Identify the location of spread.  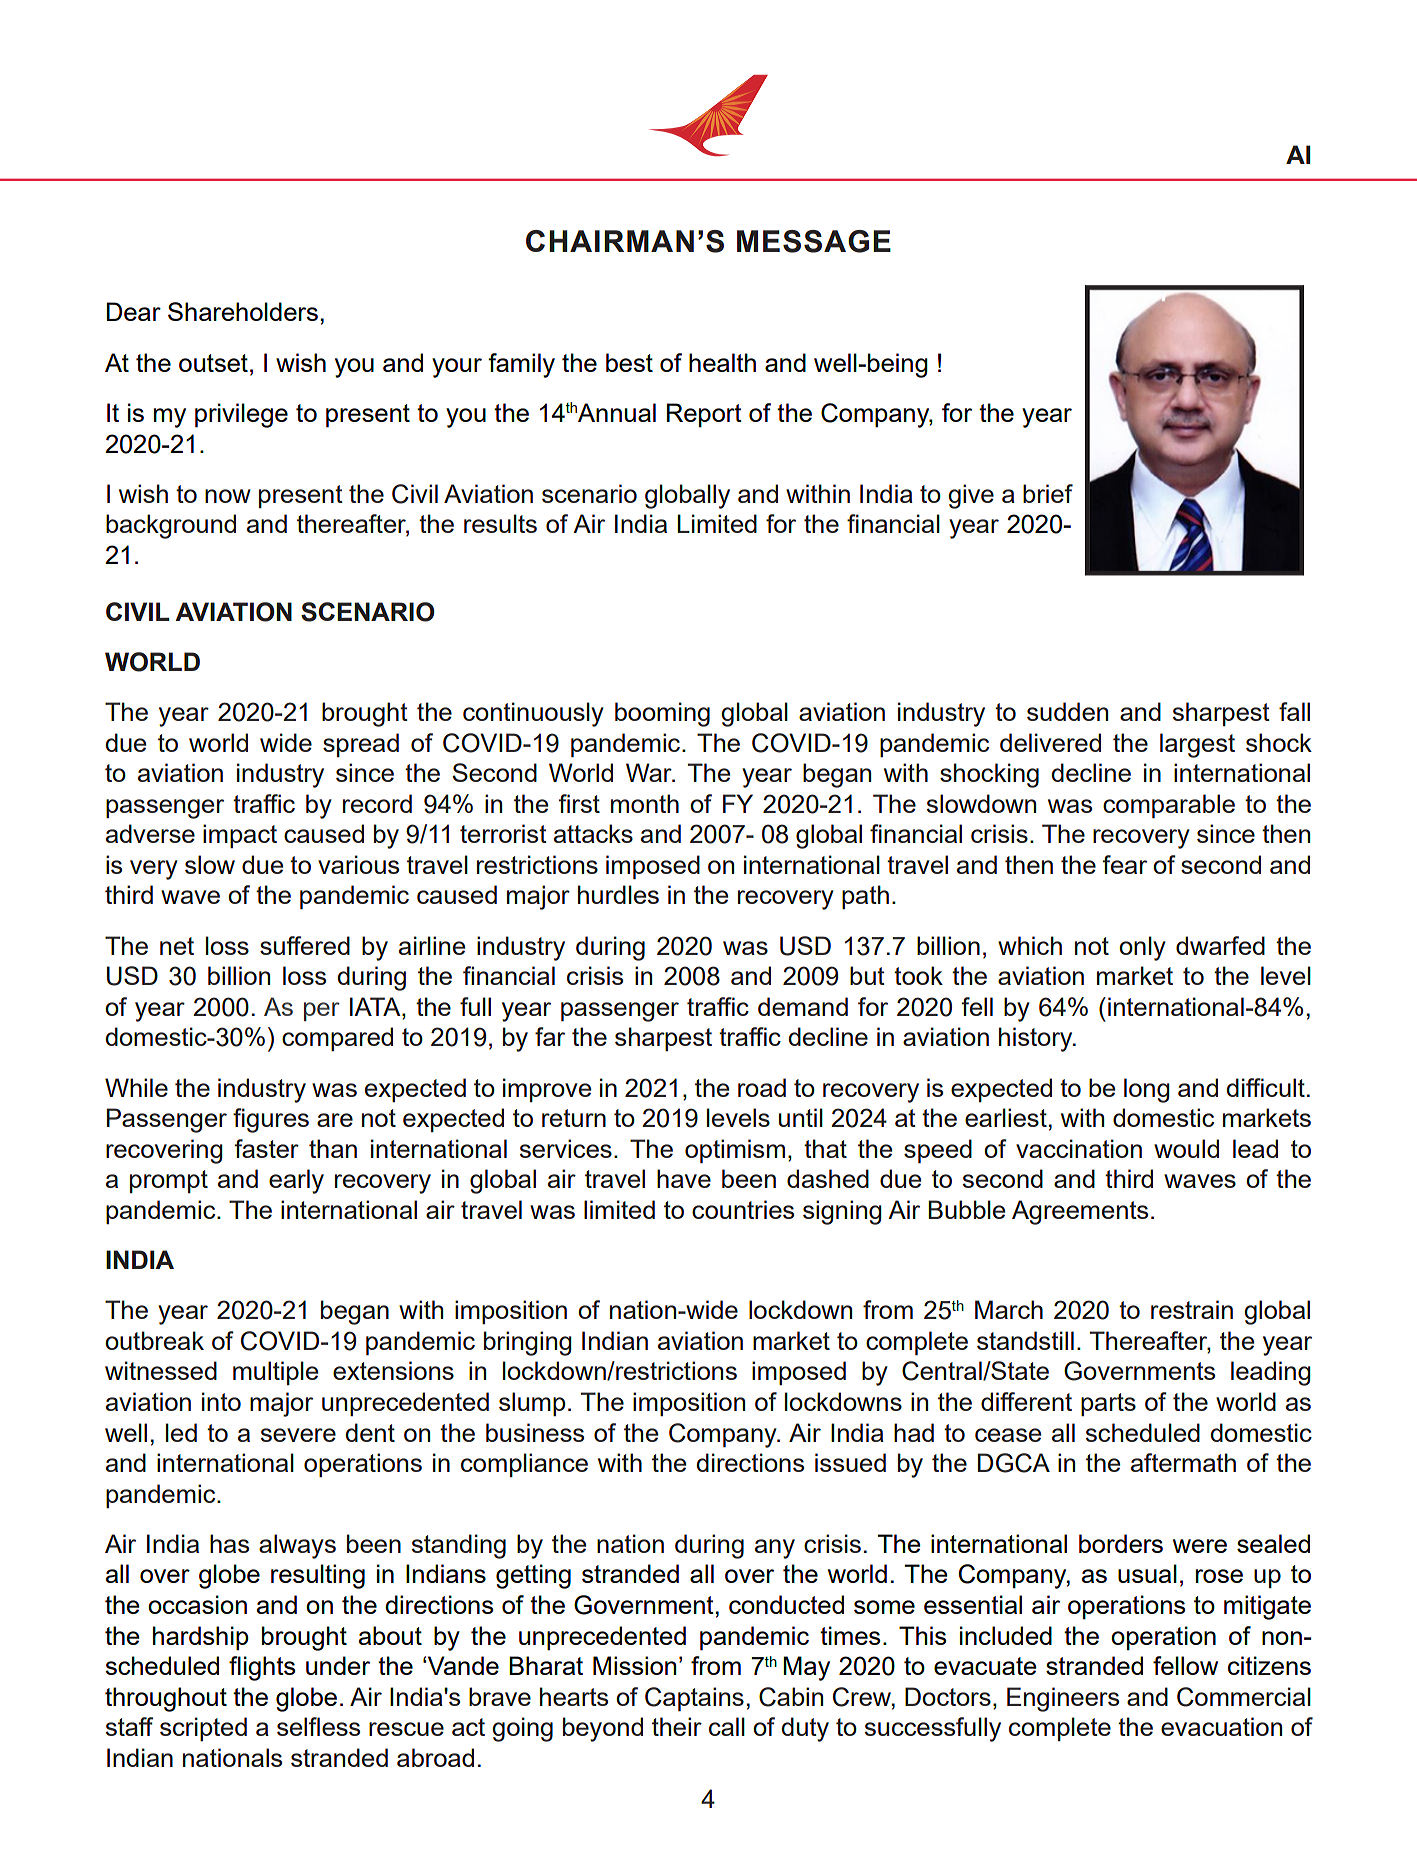
(361, 745).
